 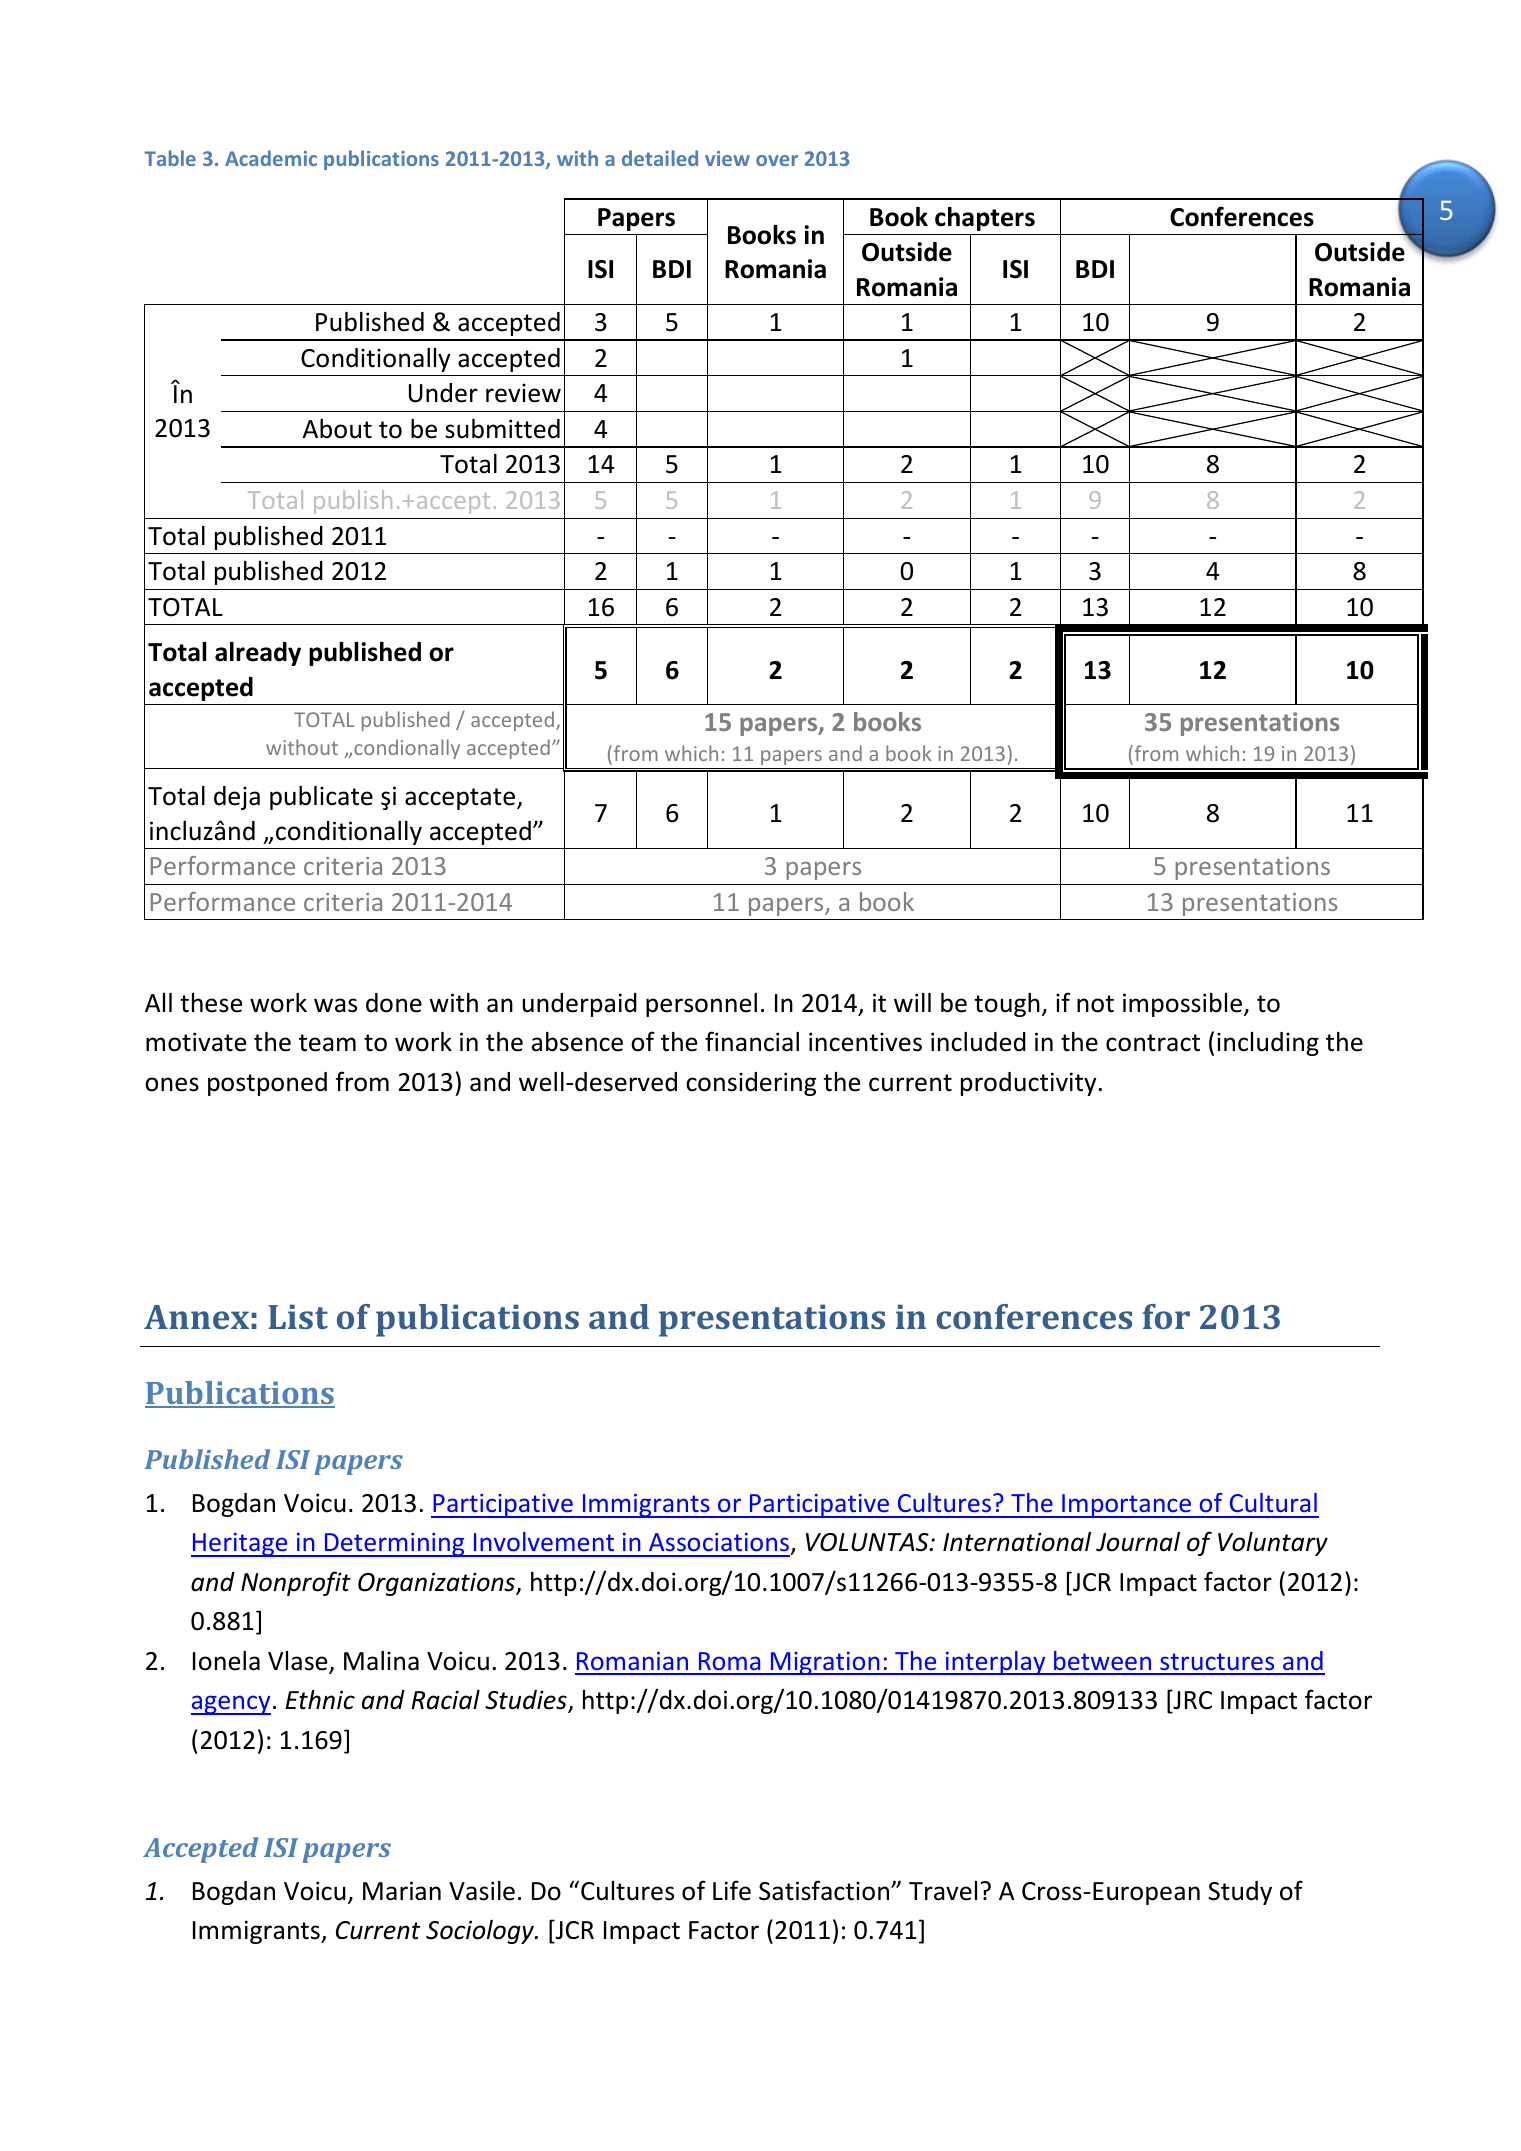 I want to click on Heritage, so click(x=240, y=1545).
